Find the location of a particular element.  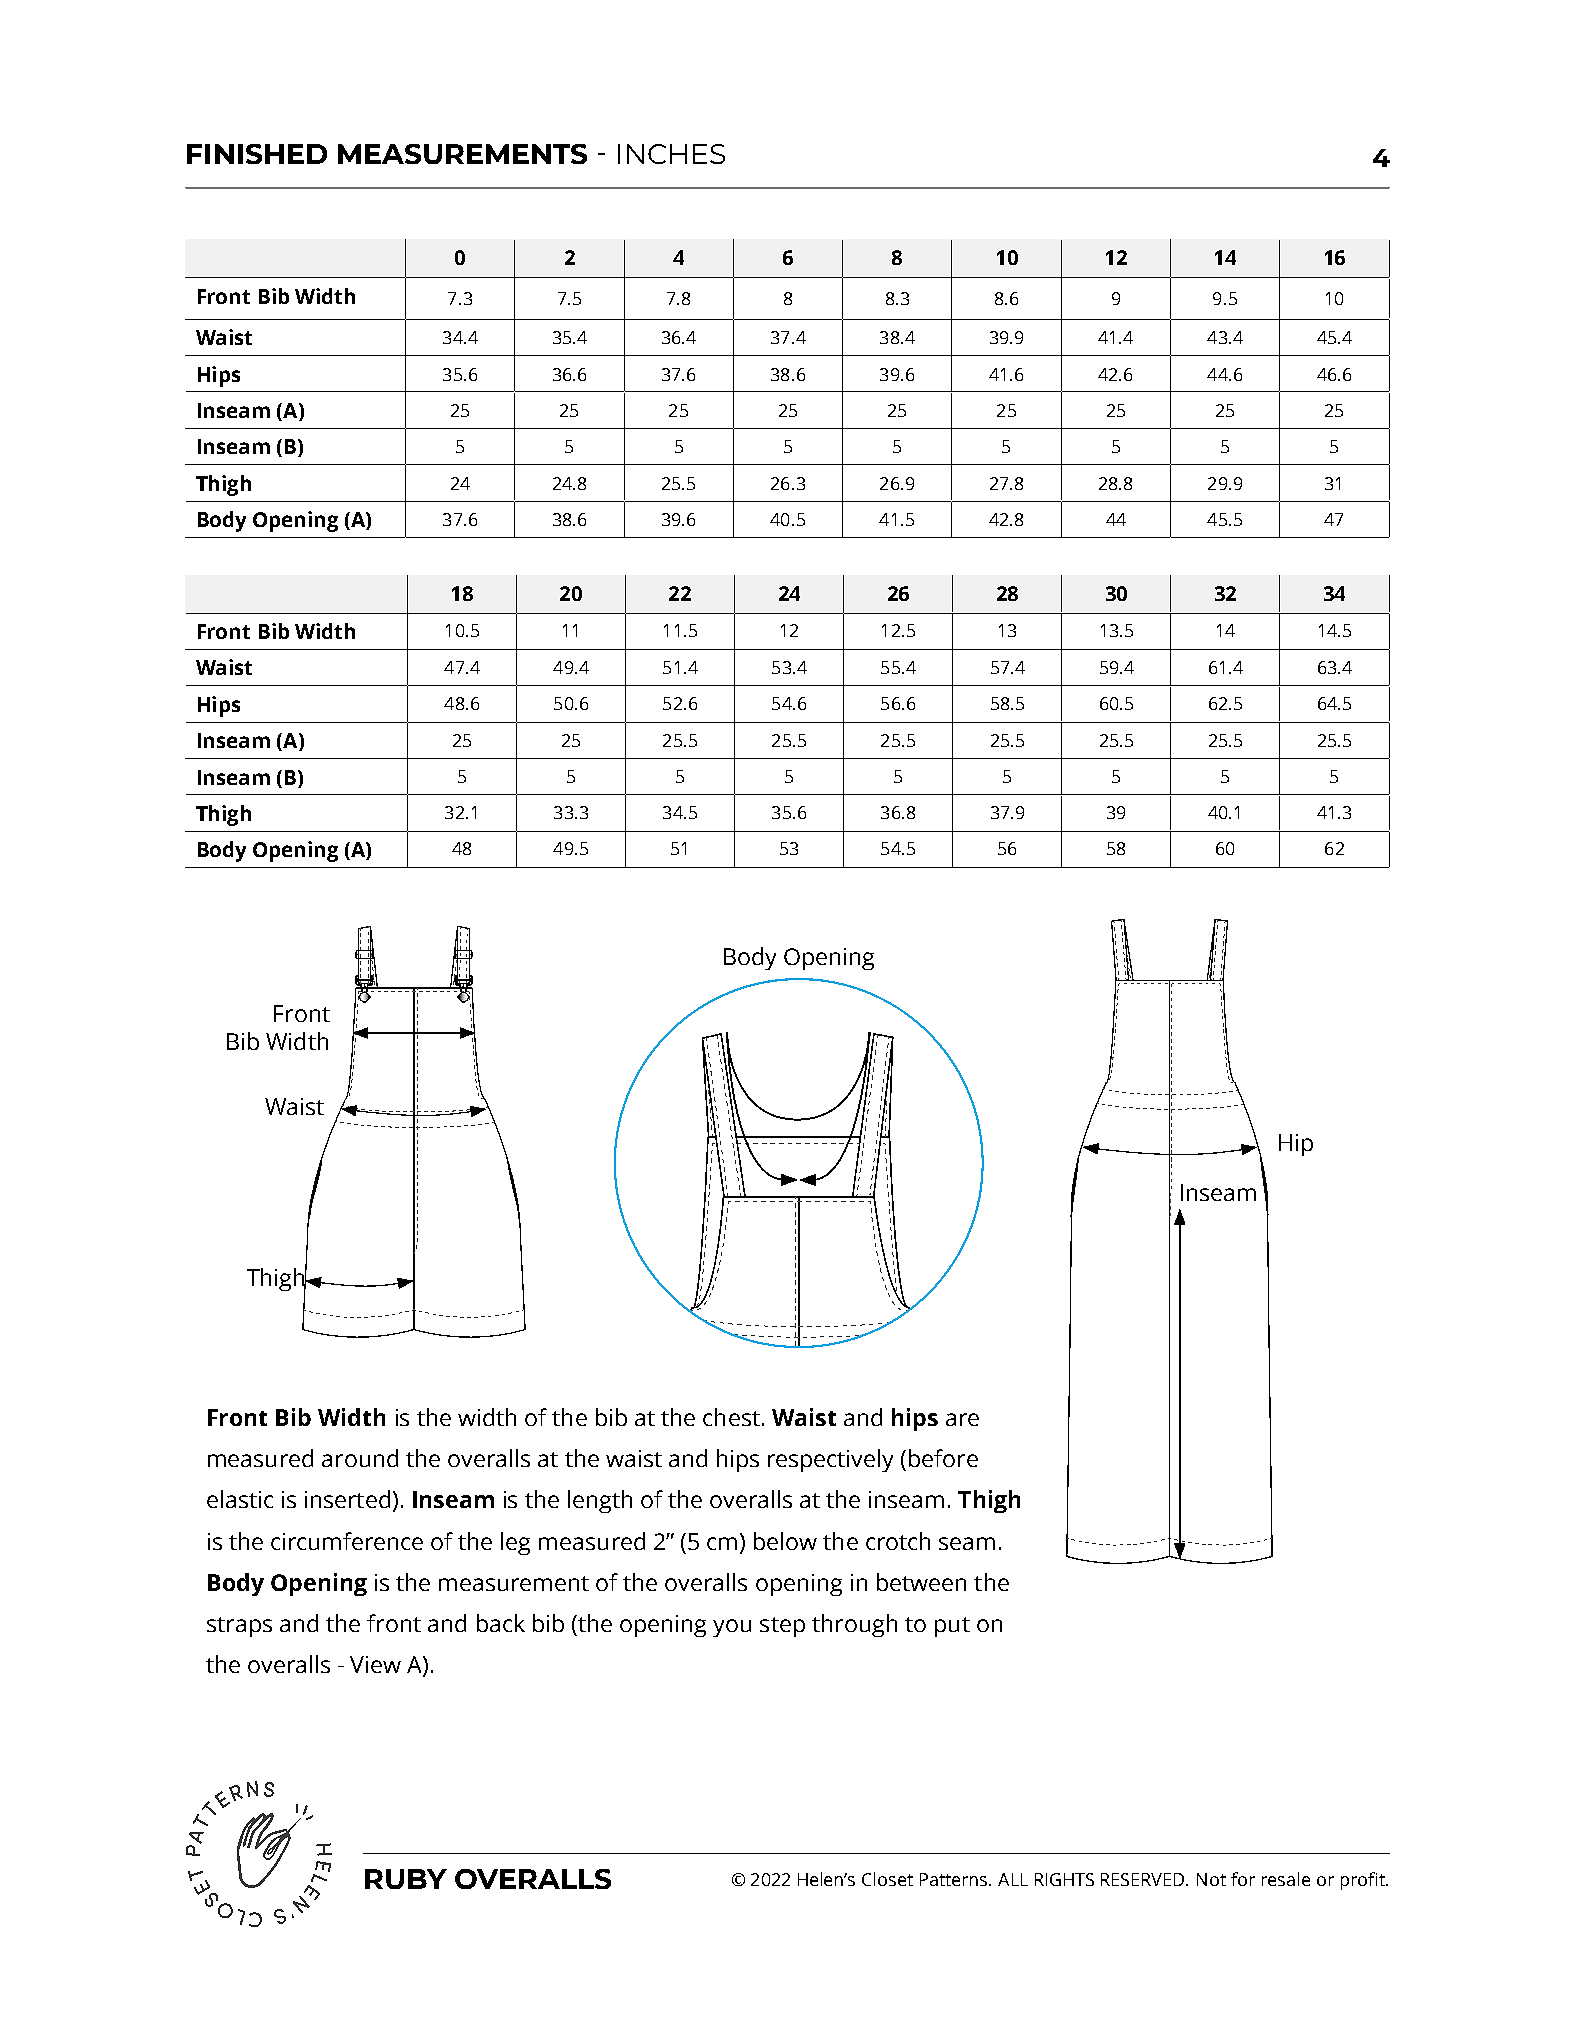

INCHES is located at coordinates (671, 154).
